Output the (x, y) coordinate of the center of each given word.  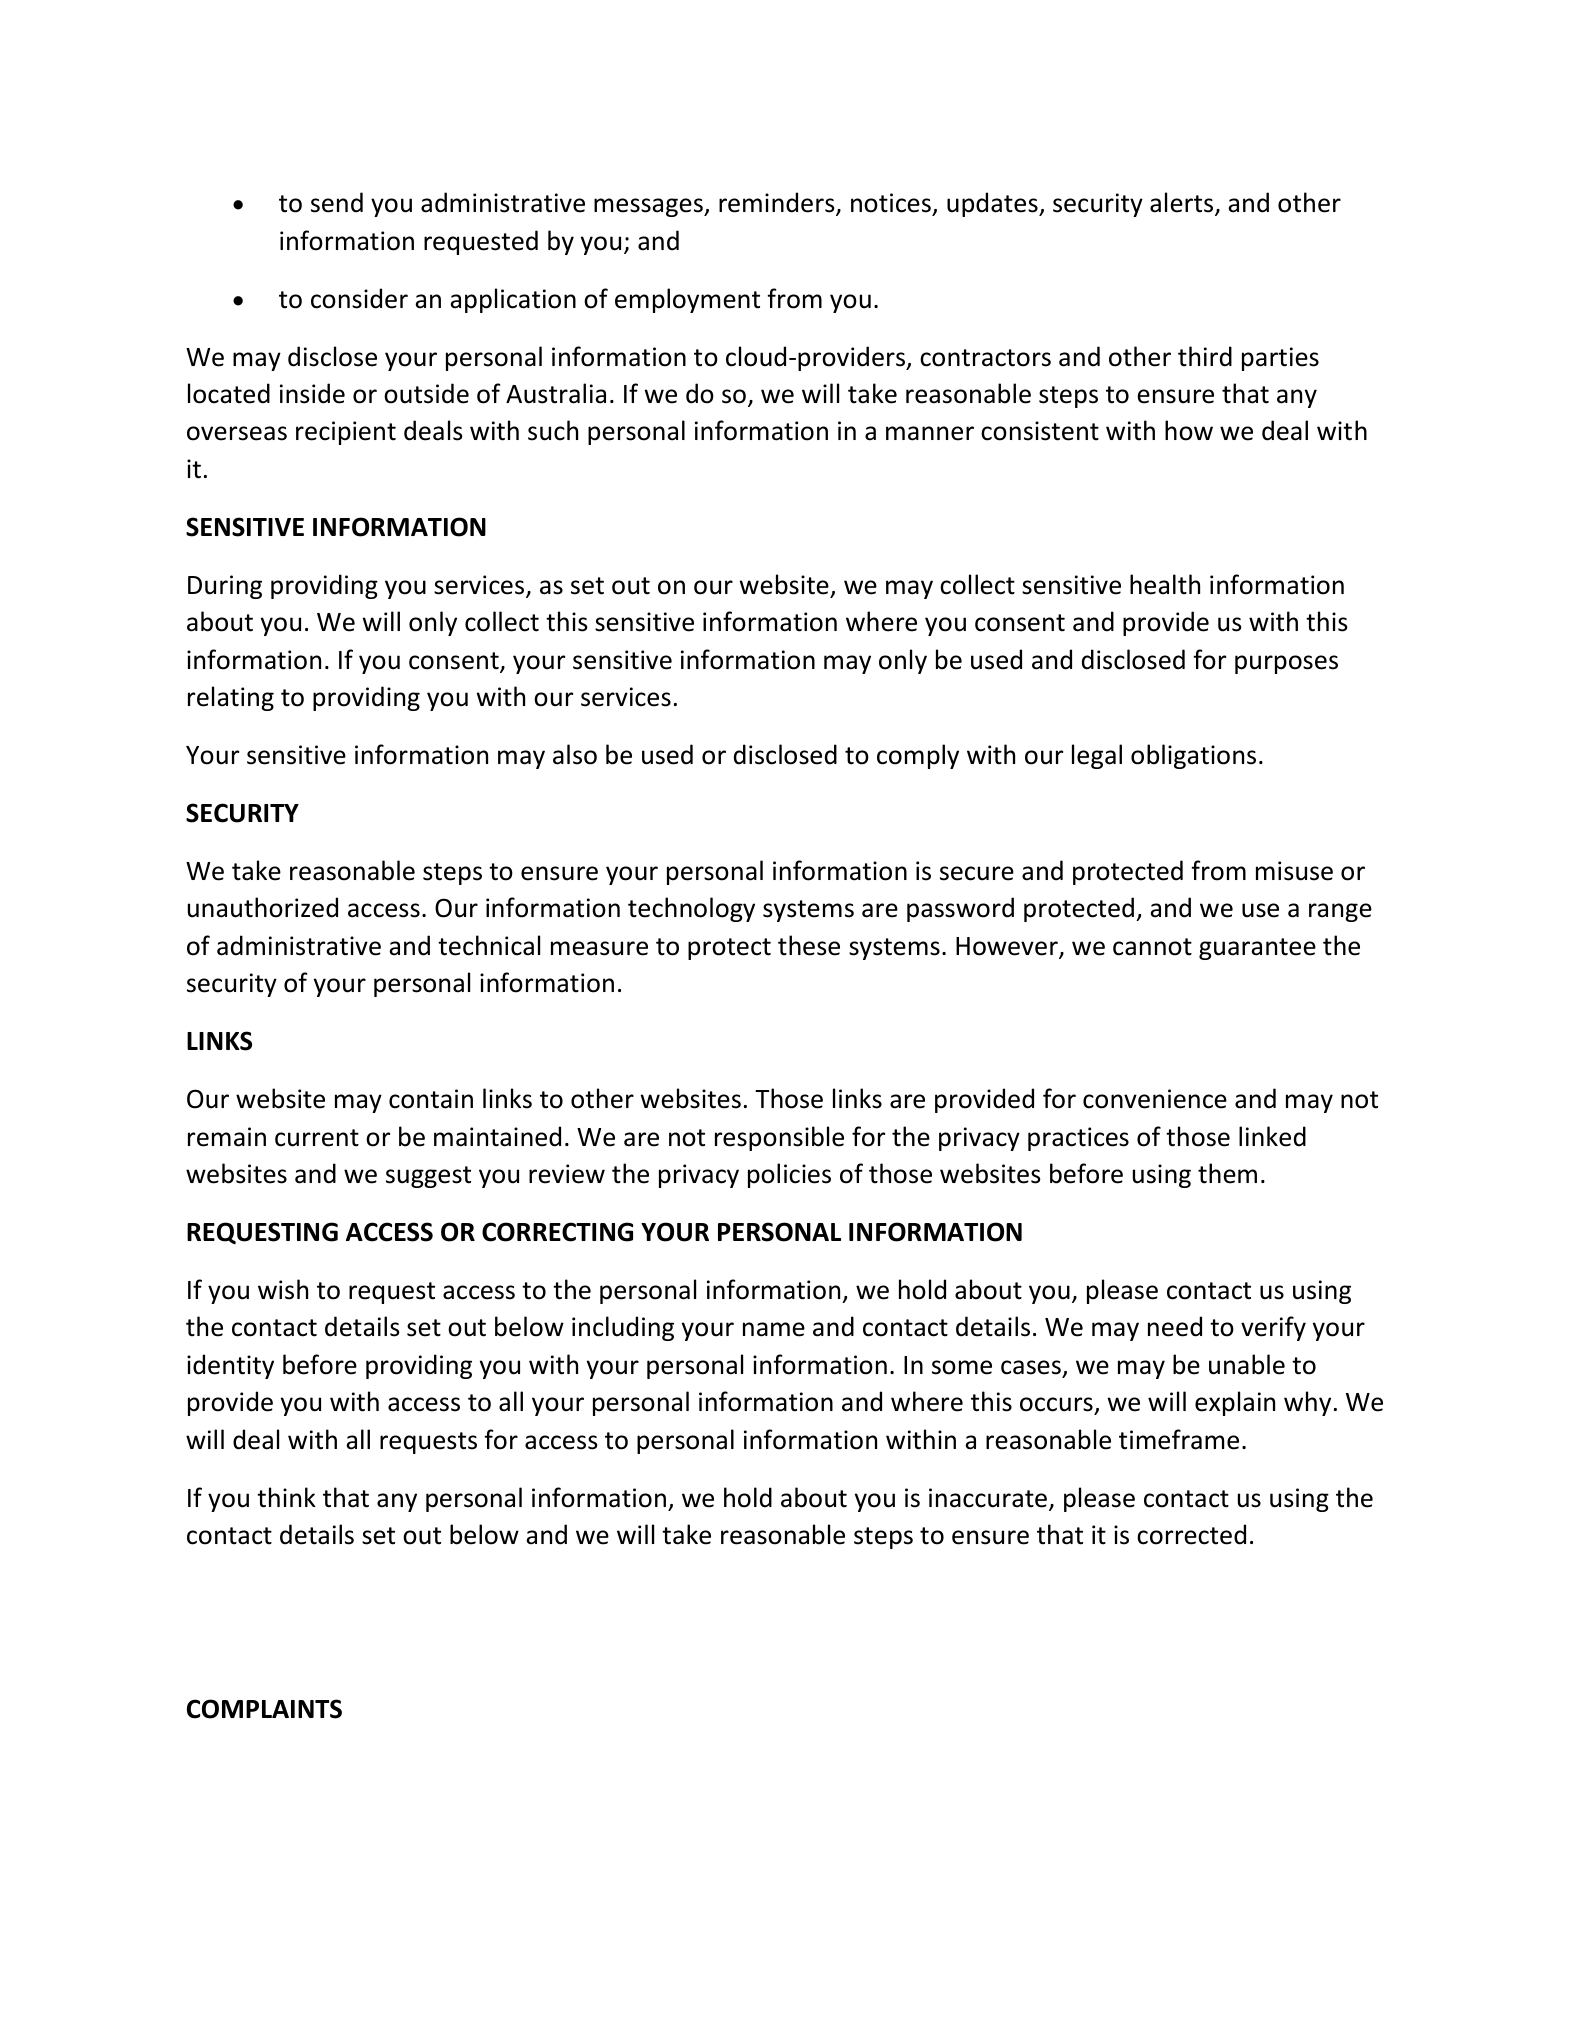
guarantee (1257, 949)
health (1165, 584)
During (225, 587)
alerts (1183, 203)
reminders (778, 203)
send (337, 202)
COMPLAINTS (264, 1709)
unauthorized (263, 907)
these (809, 945)
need (1175, 1326)
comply (918, 756)
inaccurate (988, 1498)
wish (283, 1289)
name (774, 1329)
